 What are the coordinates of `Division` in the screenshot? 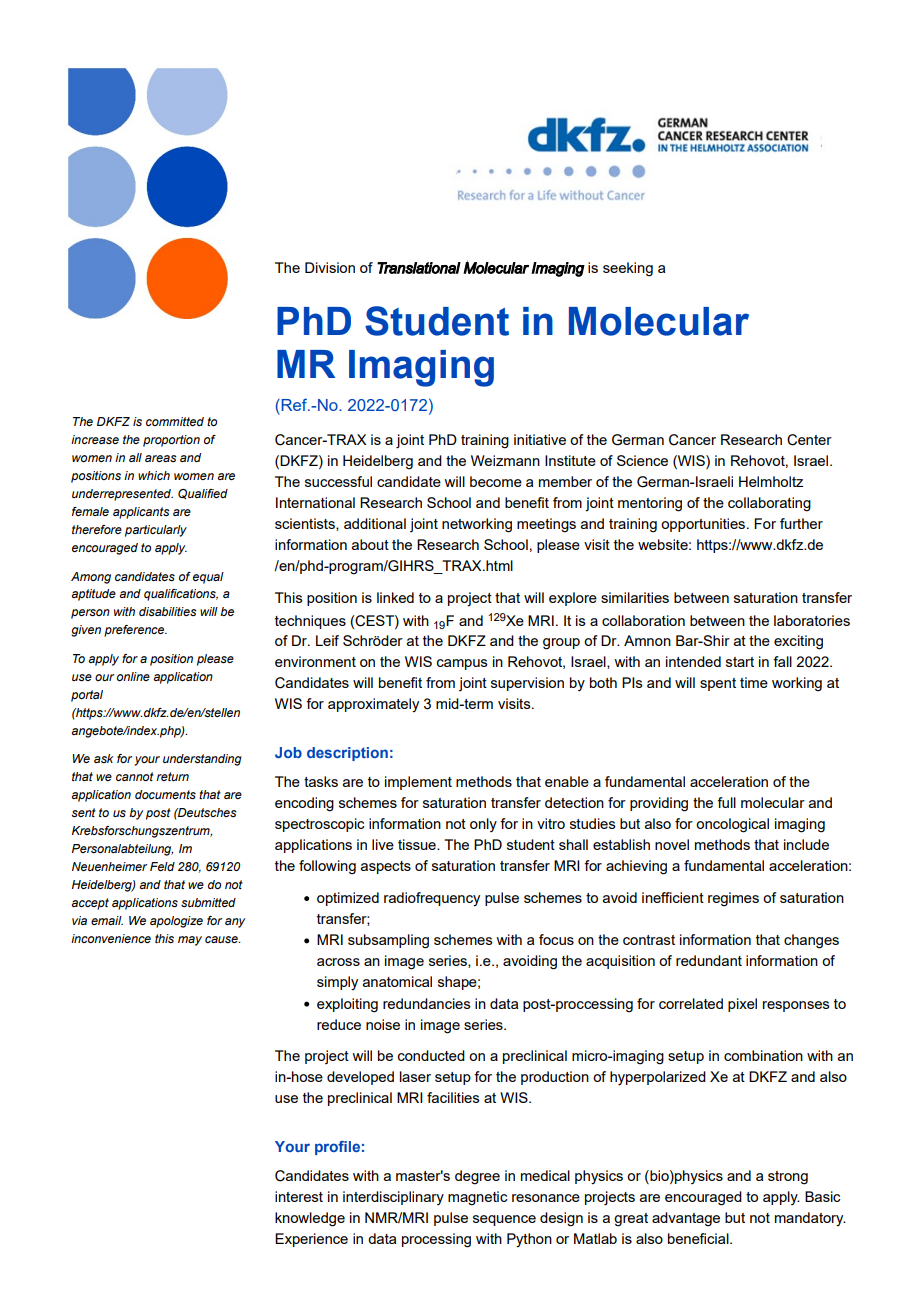 It's located at (330, 267).
